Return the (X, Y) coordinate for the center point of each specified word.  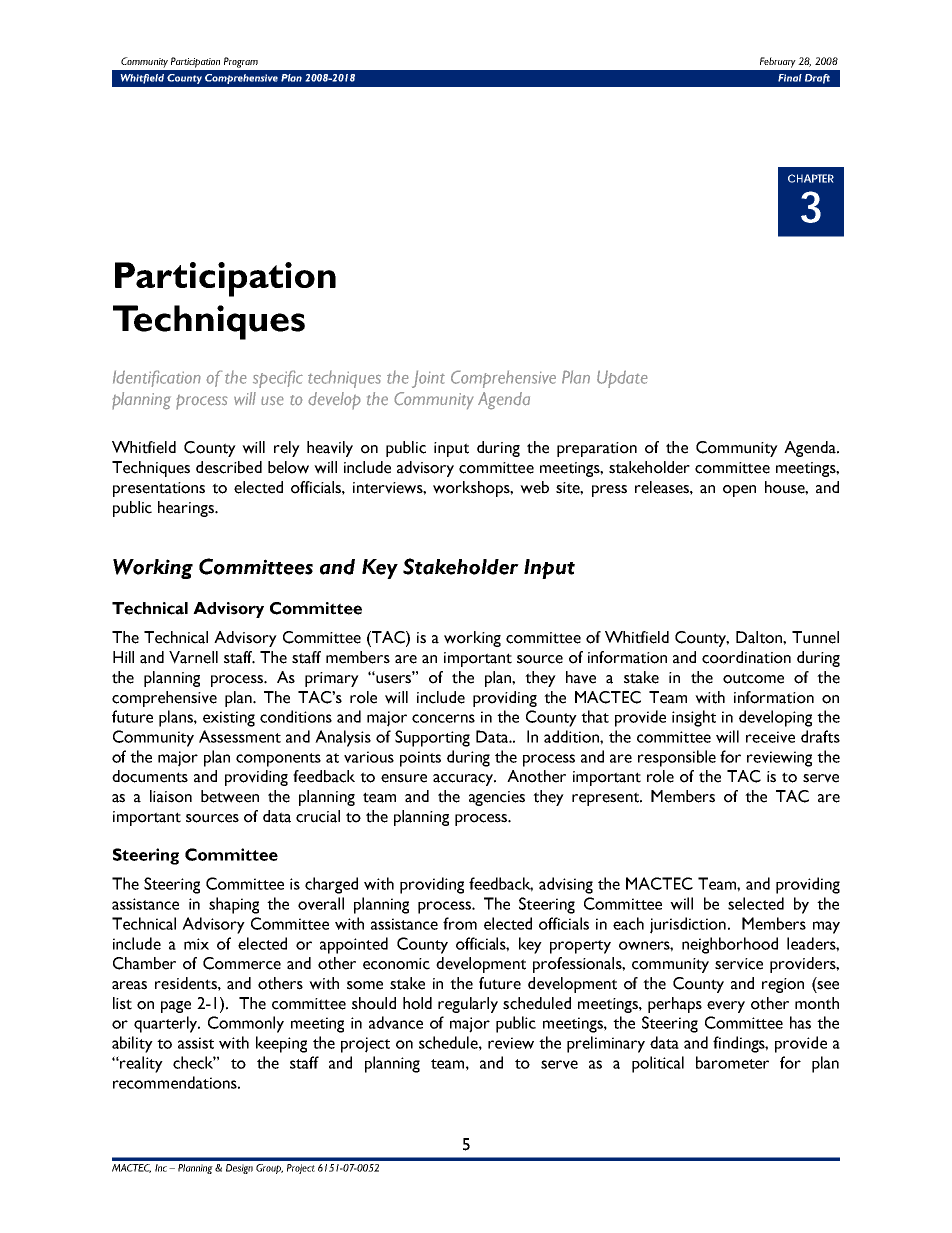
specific (278, 379)
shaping (234, 905)
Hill (123, 657)
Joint (428, 379)
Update (622, 379)
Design (239, 1169)
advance (396, 1022)
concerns (443, 718)
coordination (746, 657)
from (460, 923)
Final (790, 78)
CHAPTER (811, 178)
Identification (157, 378)
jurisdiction (688, 925)
